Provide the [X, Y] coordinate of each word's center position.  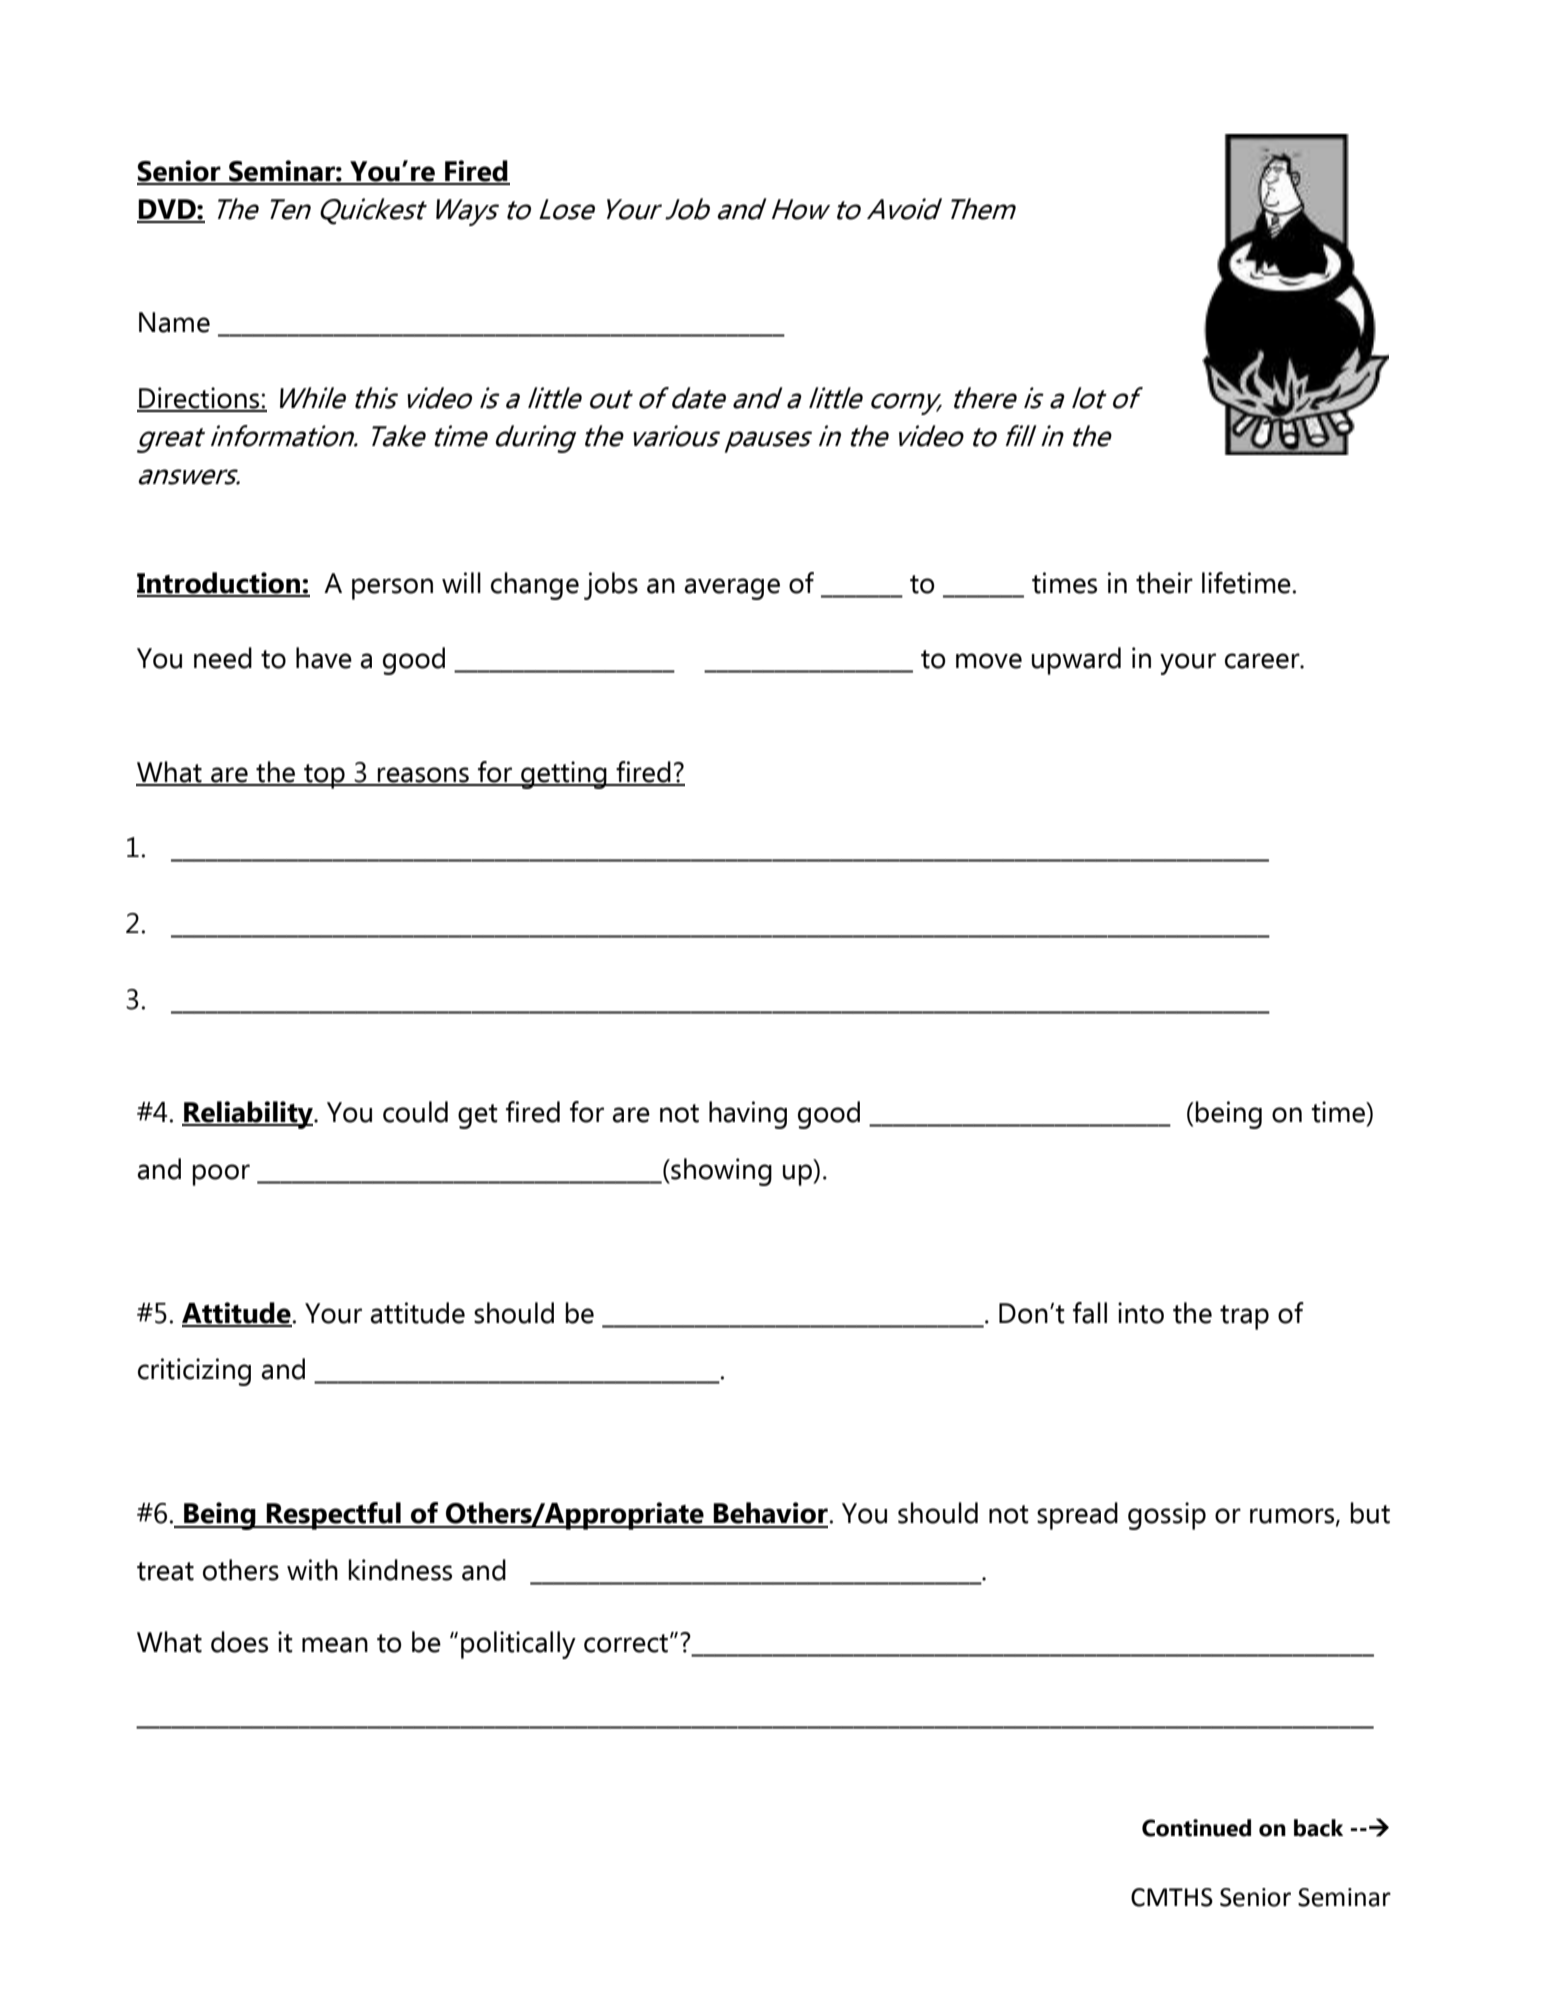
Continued [1196, 1828]
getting [564, 775]
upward [1076, 661]
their [1164, 583]
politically [518, 1645]
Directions [199, 399]
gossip [1167, 1516]
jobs [611, 586]
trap [1244, 1317]
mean [335, 1645]
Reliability [248, 1115]
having [748, 1115]
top [324, 776]
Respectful [334, 1516]
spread [1077, 1516]
